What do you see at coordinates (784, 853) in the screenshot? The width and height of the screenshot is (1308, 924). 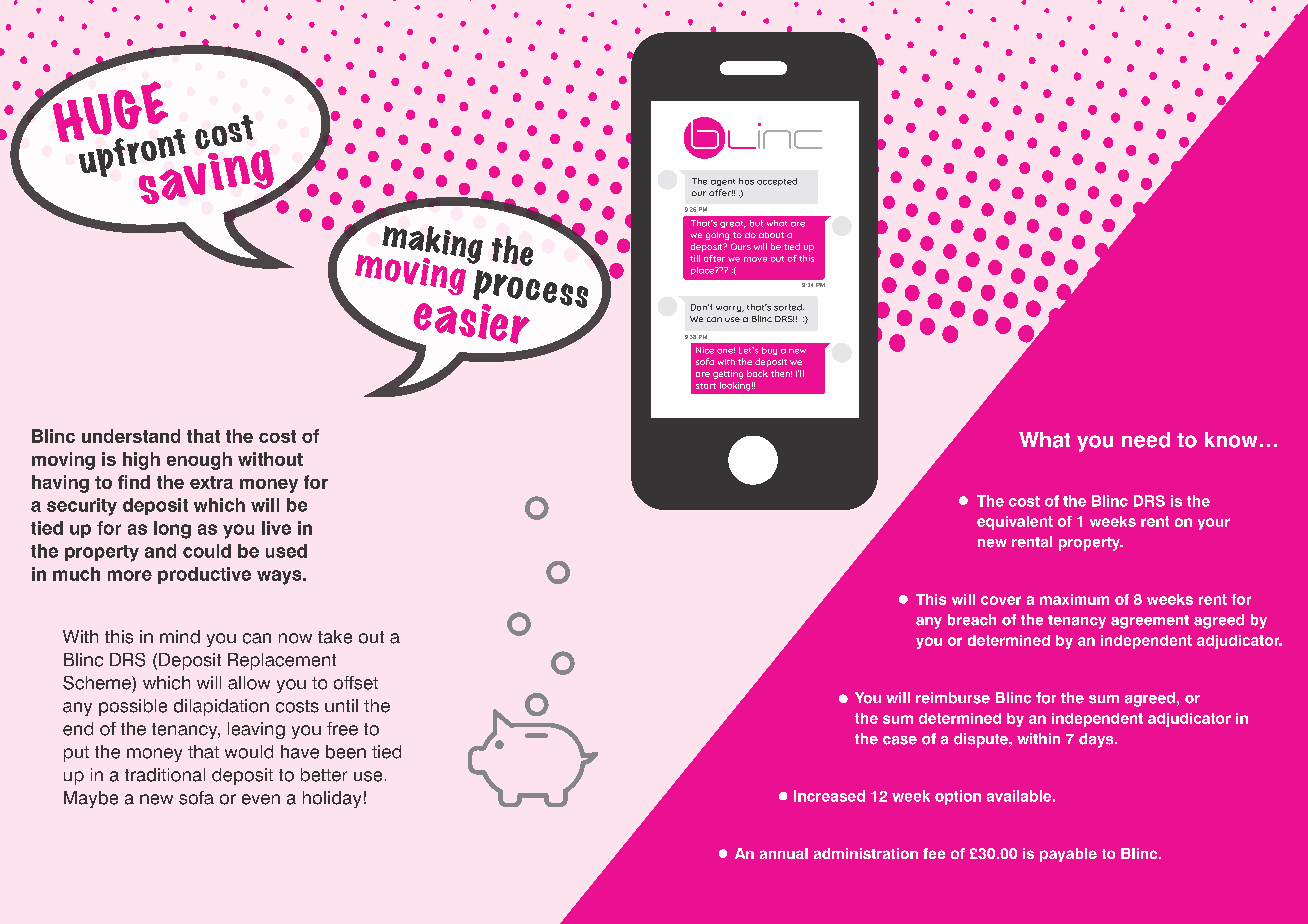 I see `annual` at bounding box center [784, 853].
